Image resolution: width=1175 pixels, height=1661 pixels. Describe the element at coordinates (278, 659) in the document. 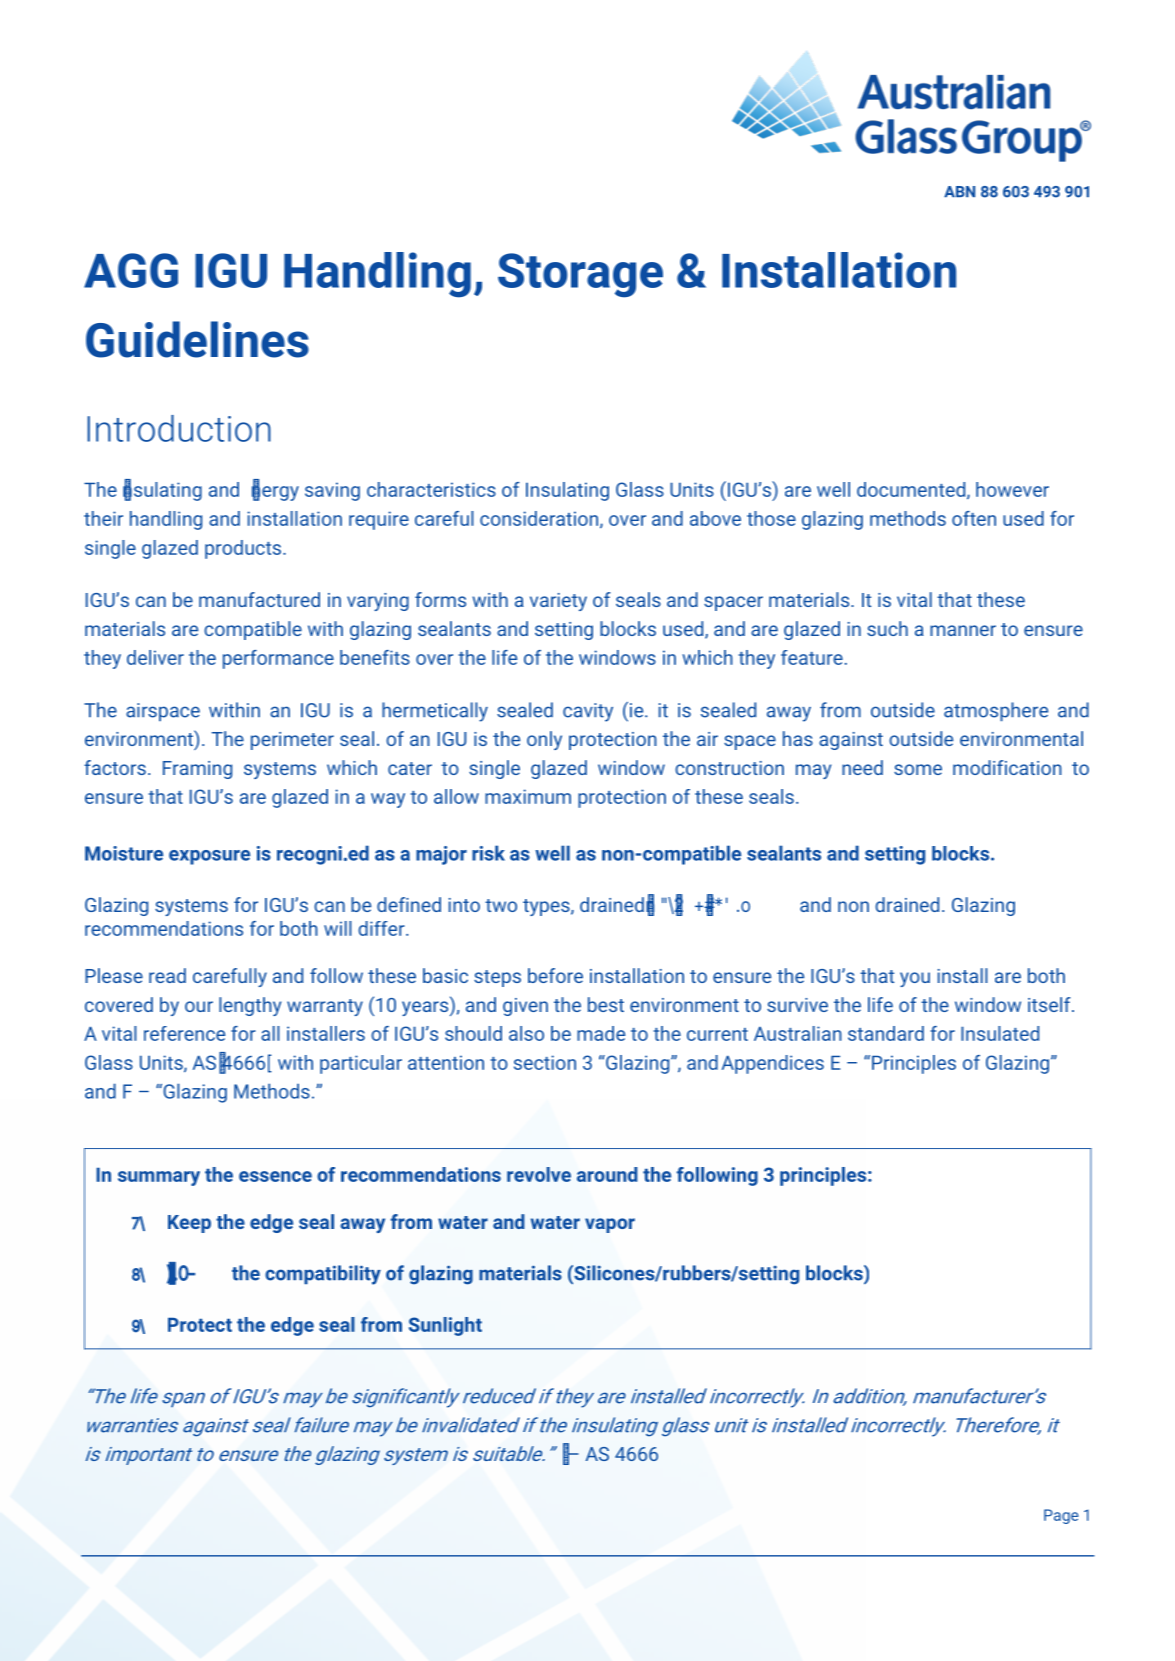

I see `performance` at that location.
